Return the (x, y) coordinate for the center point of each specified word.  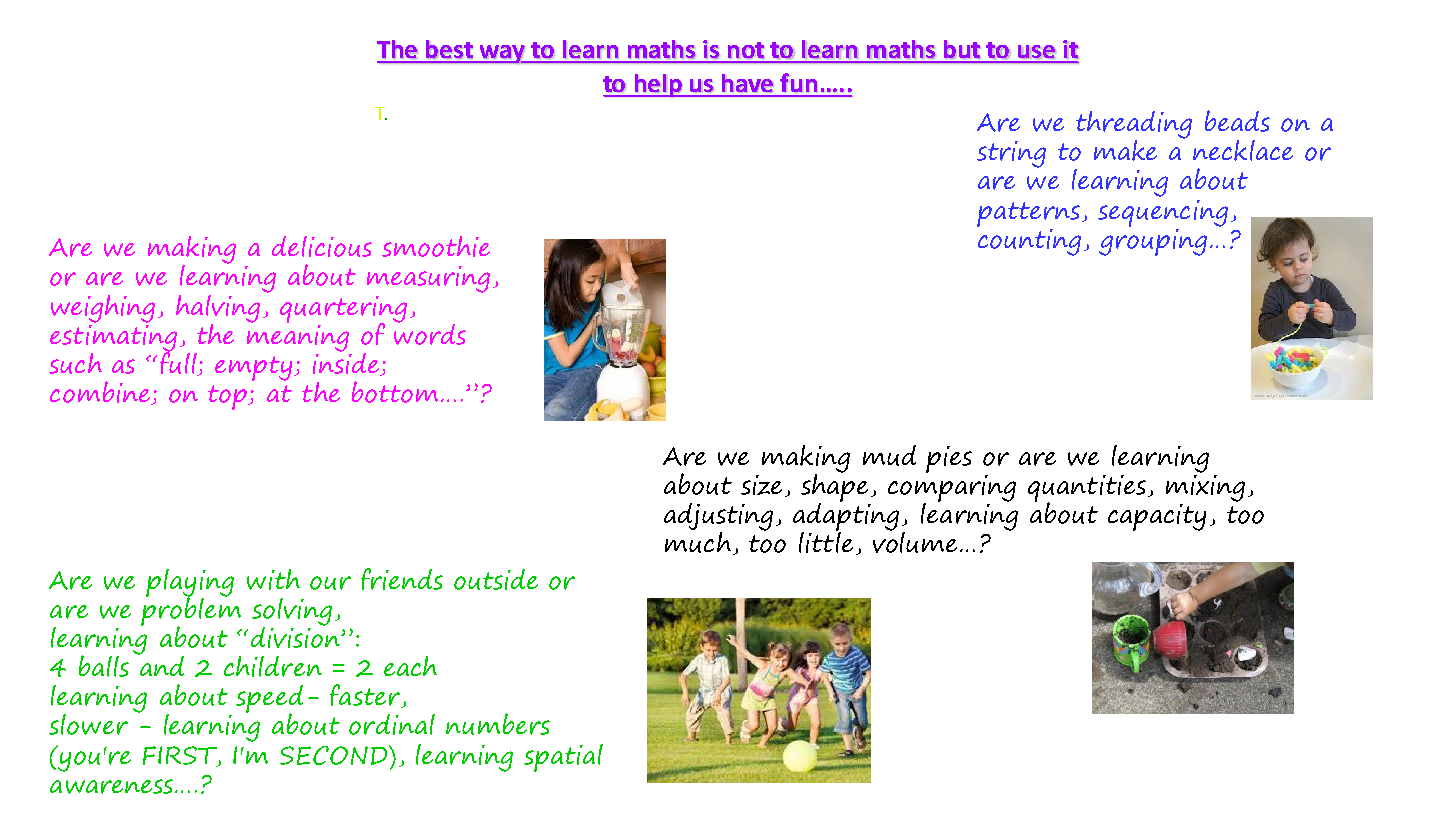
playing (190, 584)
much (698, 542)
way (502, 54)
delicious (322, 246)
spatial (563, 758)
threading (1134, 126)
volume (917, 541)
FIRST (181, 756)
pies (949, 459)
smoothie (436, 246)
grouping (1153, 240)
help (659, 86)
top (229, 397)
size (761, 485)
